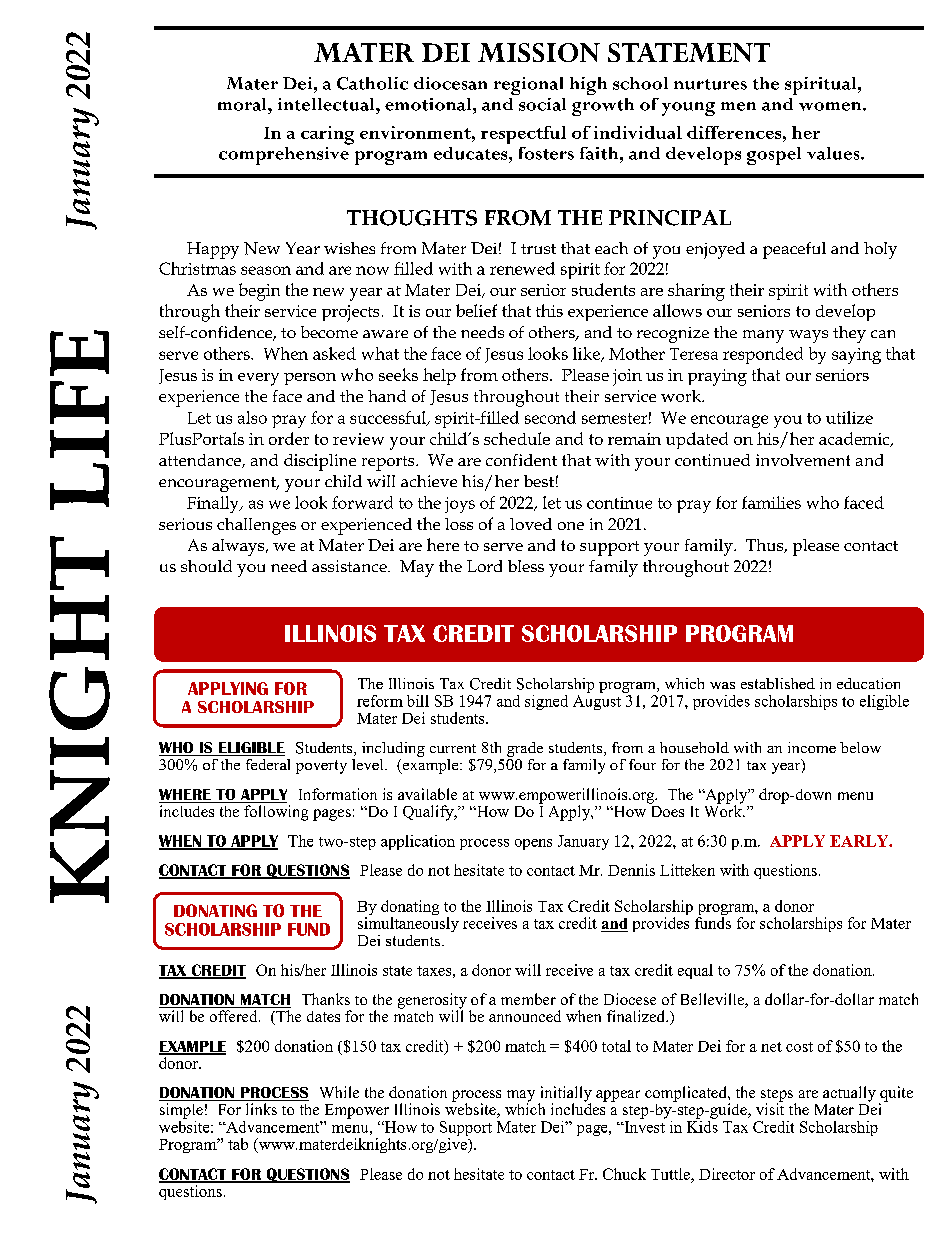 Image resolution: width=952 pixels, height=1233 pixels. What do you see at coordinates (565, 1095) in the page?
I see `initially` at bounding box center [565, 1095].
